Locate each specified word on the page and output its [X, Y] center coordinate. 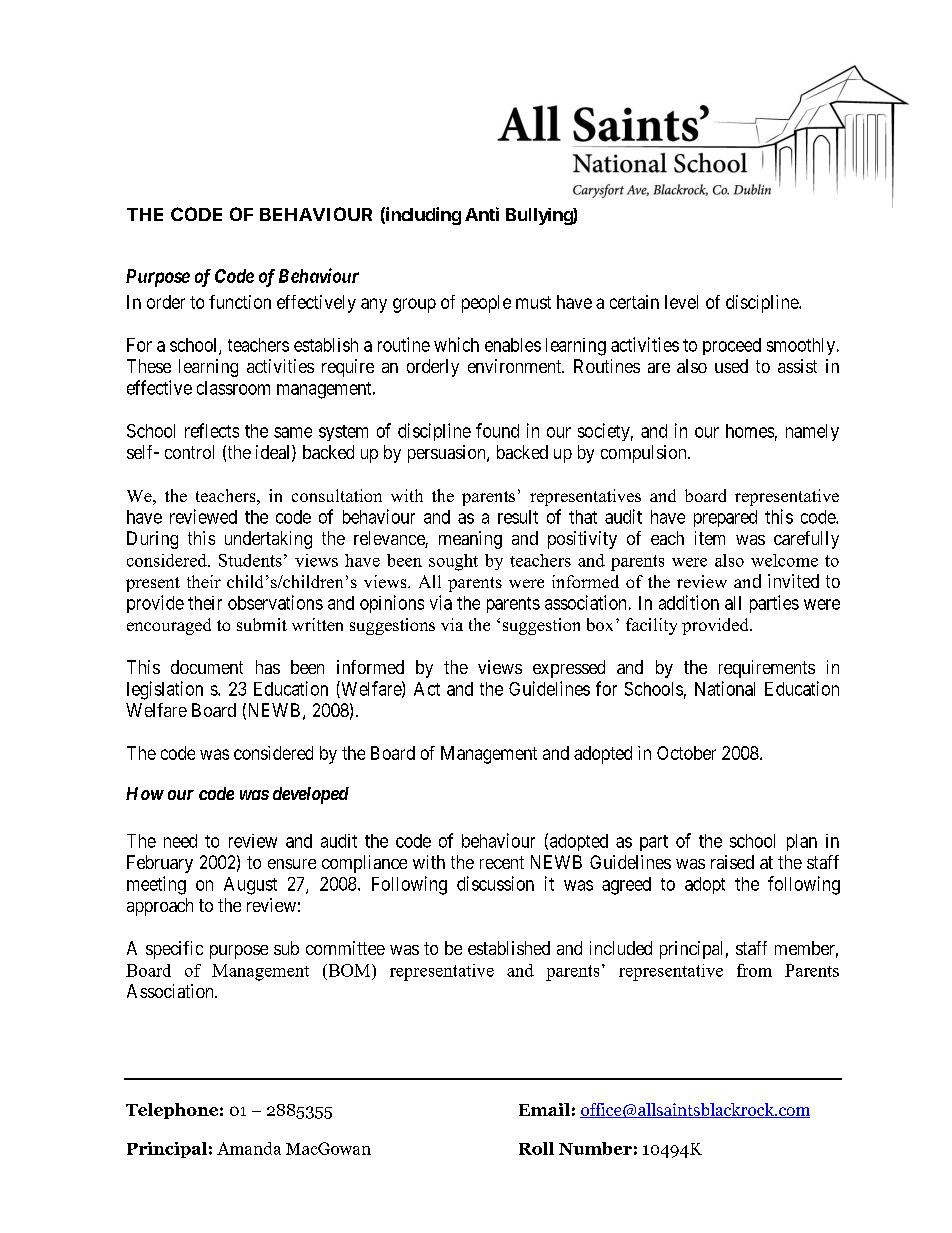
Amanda [249, 1148]
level [681, 302]
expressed [569, 669]
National [725, 688]
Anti [482, 214]
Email [544, 1109]
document [207, 667]
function [240, 302]
